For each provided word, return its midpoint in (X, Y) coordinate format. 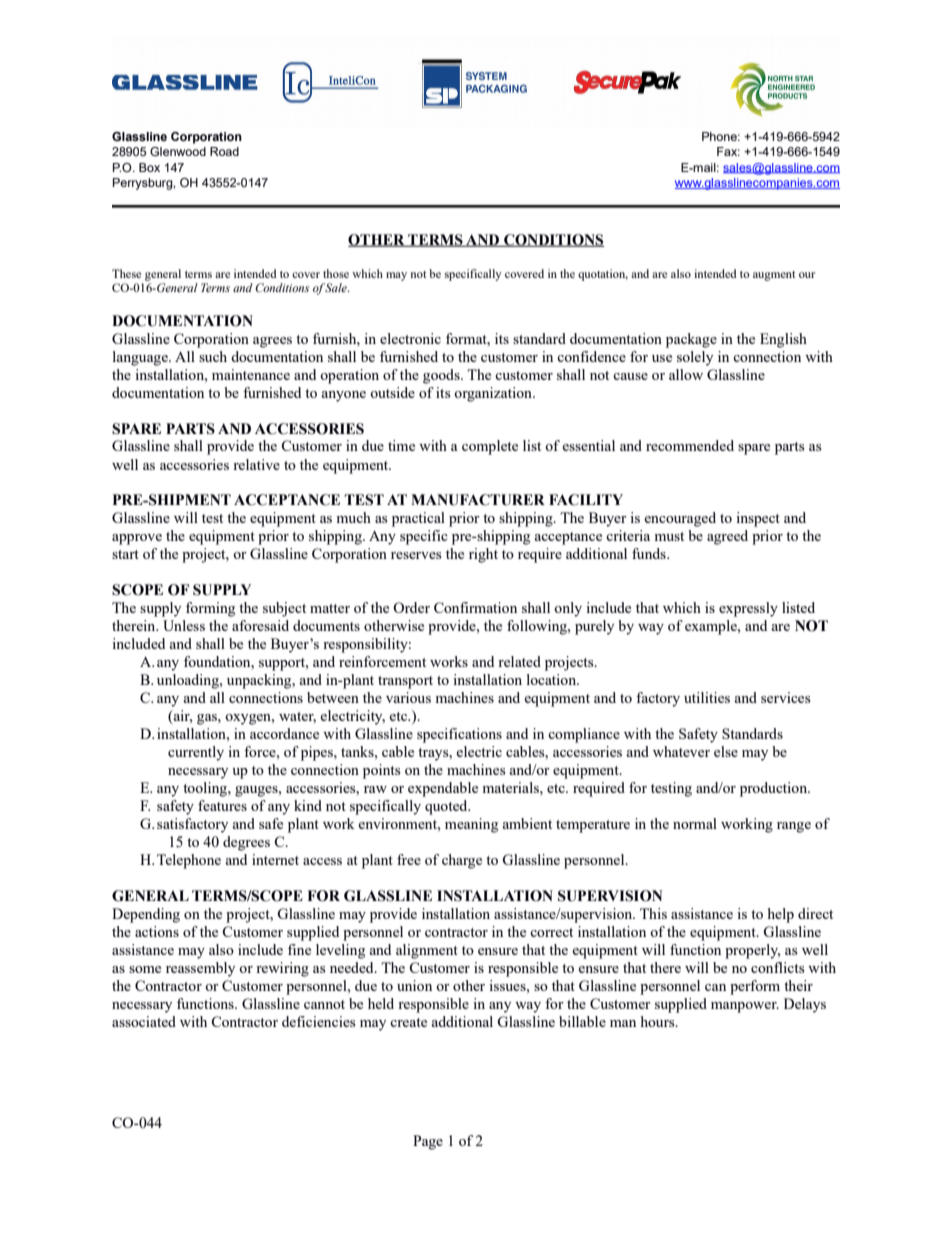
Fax (728, 151)
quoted (447, 807)
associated (144, 1021)
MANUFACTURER (478, 500)
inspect (758, 519)
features (222, 805)
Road (224, 151)
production (775, 789)
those (336, 273)
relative (256, 464)
